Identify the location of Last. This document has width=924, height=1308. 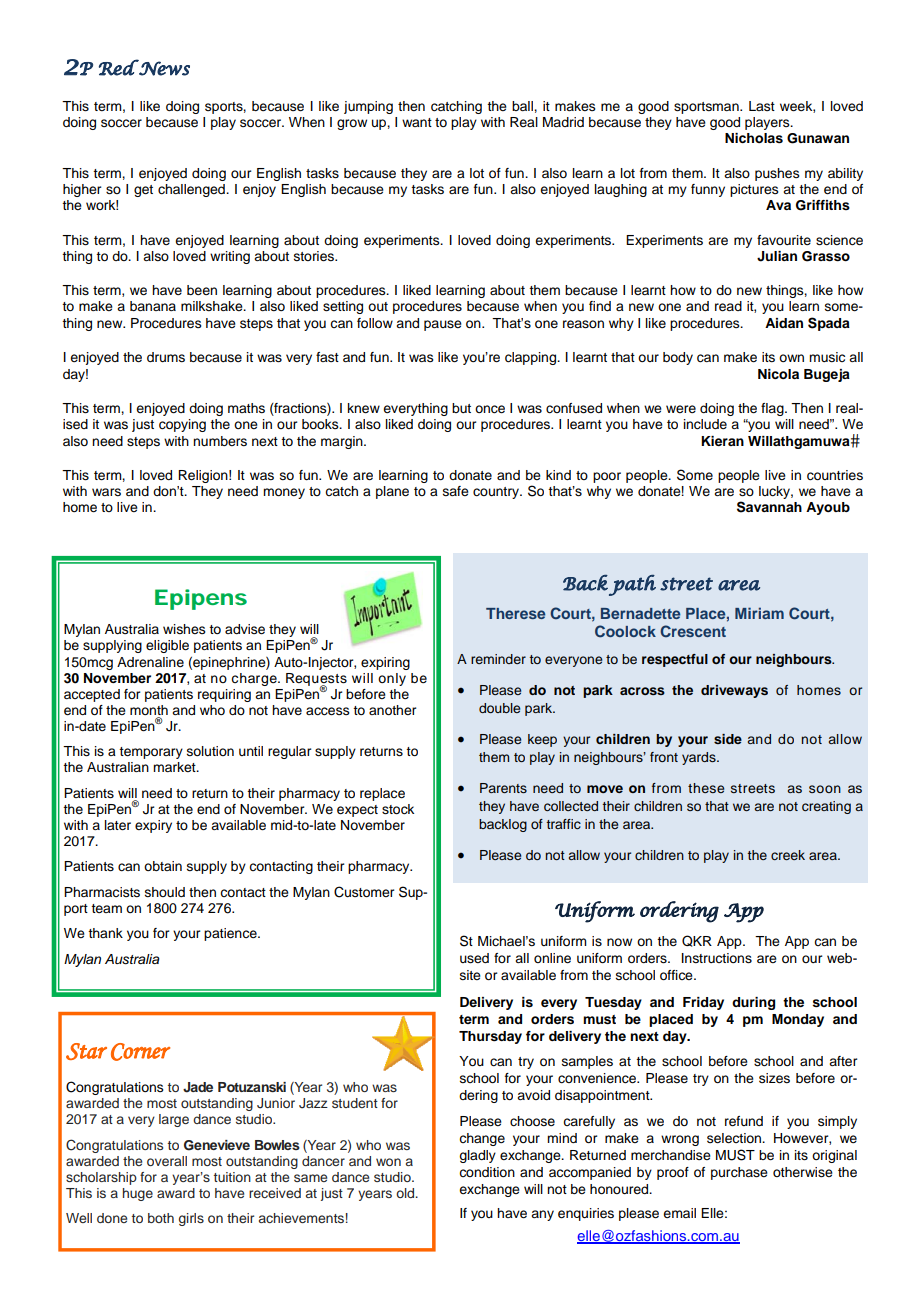
(762, 106).
